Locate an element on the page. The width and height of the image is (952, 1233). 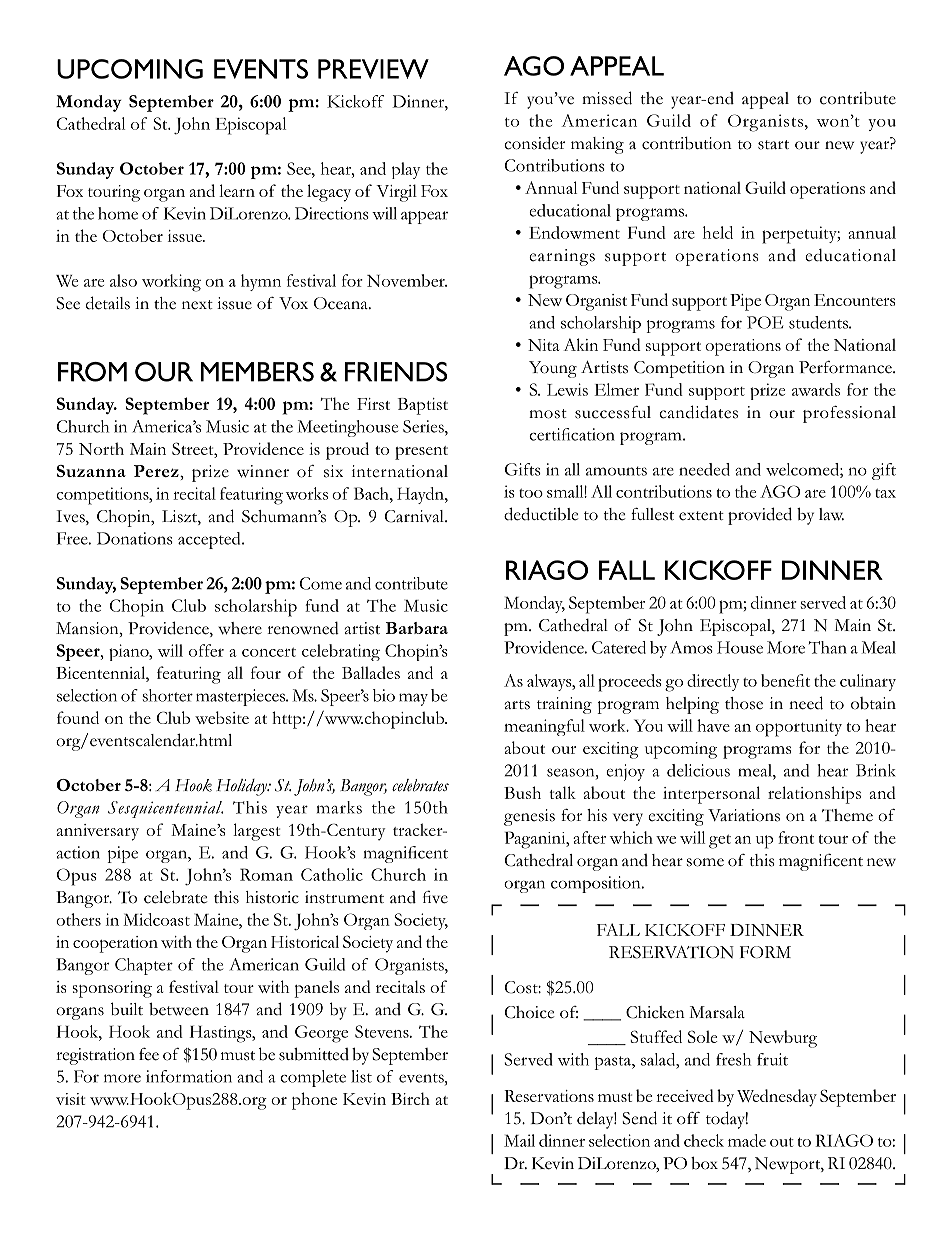
relationships is located at coordinates (814, 795).
